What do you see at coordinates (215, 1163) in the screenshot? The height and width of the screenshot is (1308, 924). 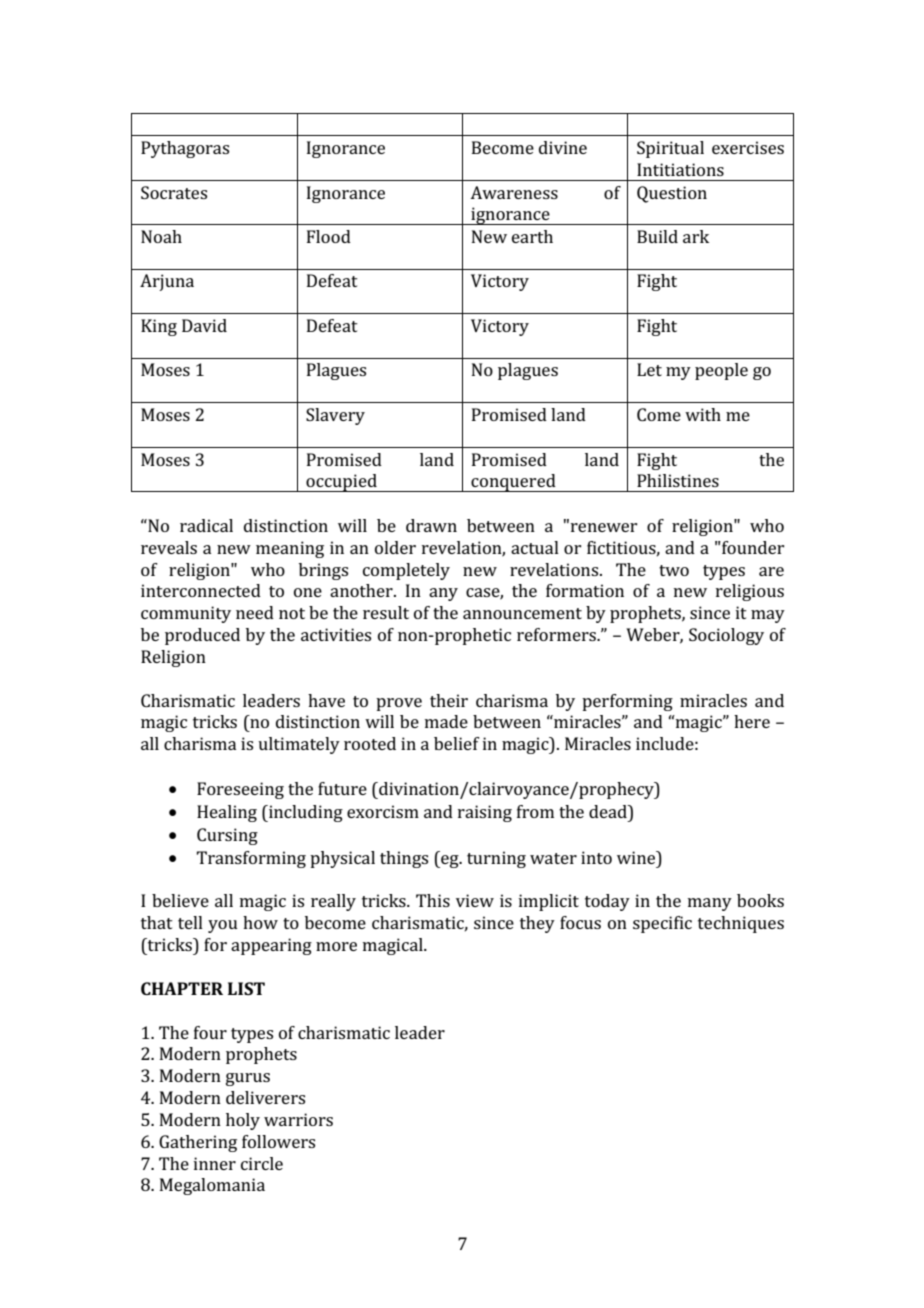 I see `inner` at bounding box center [215, 1163].
